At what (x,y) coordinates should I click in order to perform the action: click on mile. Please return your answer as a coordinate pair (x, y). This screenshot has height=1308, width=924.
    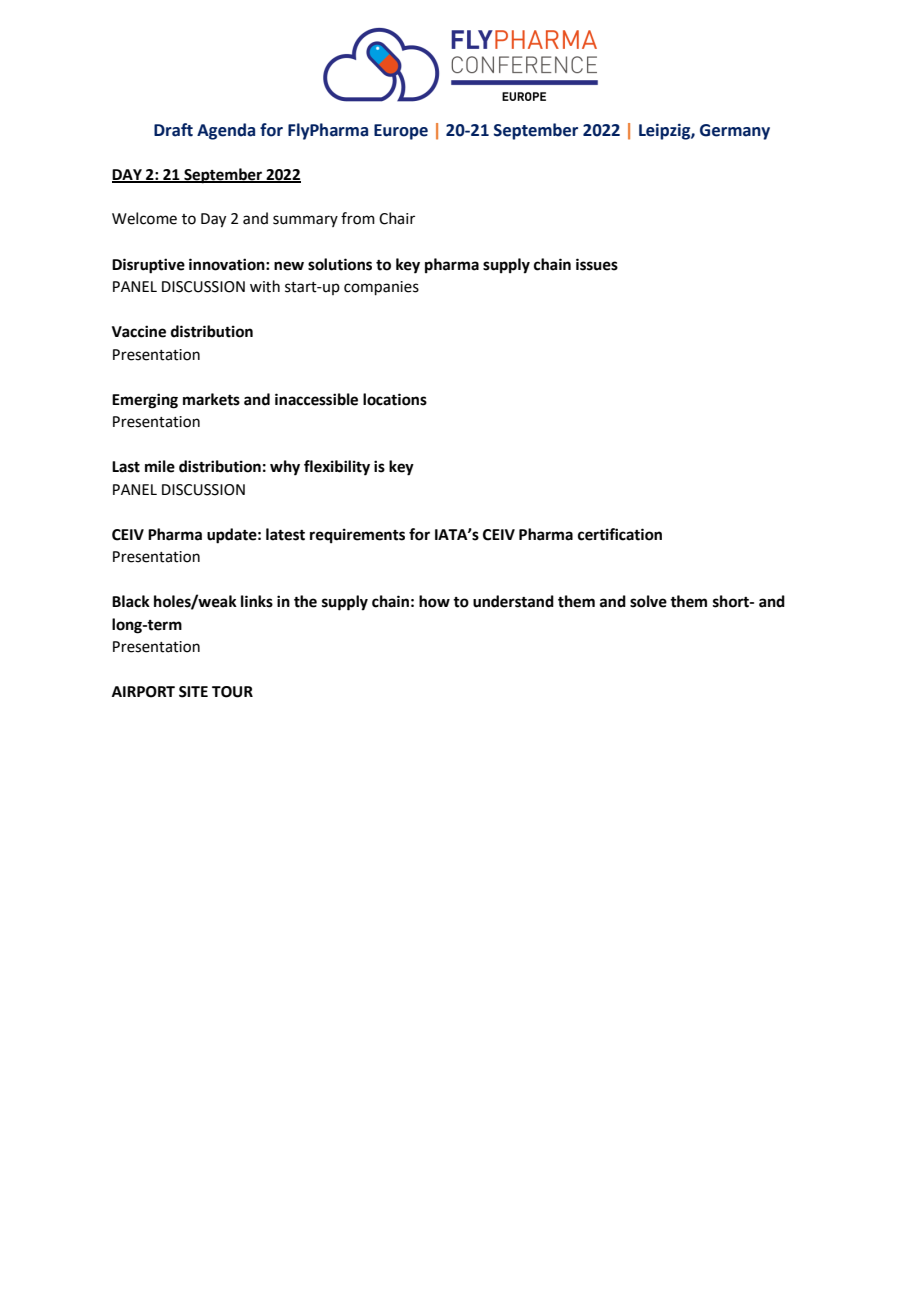
    Looking at the image, I should click on (160, 466).
